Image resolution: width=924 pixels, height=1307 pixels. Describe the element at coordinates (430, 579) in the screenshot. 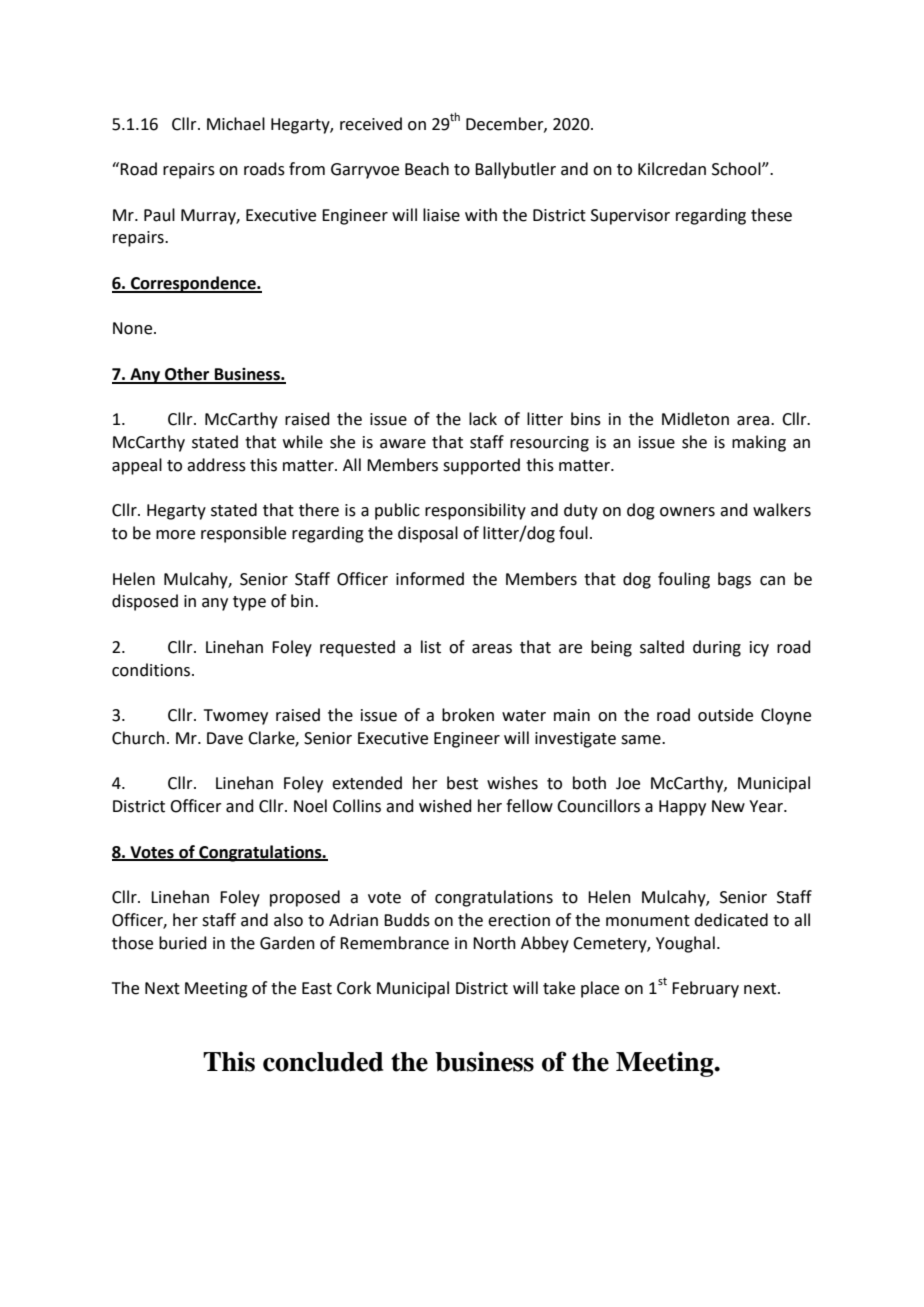

I see `informed` at that location.
